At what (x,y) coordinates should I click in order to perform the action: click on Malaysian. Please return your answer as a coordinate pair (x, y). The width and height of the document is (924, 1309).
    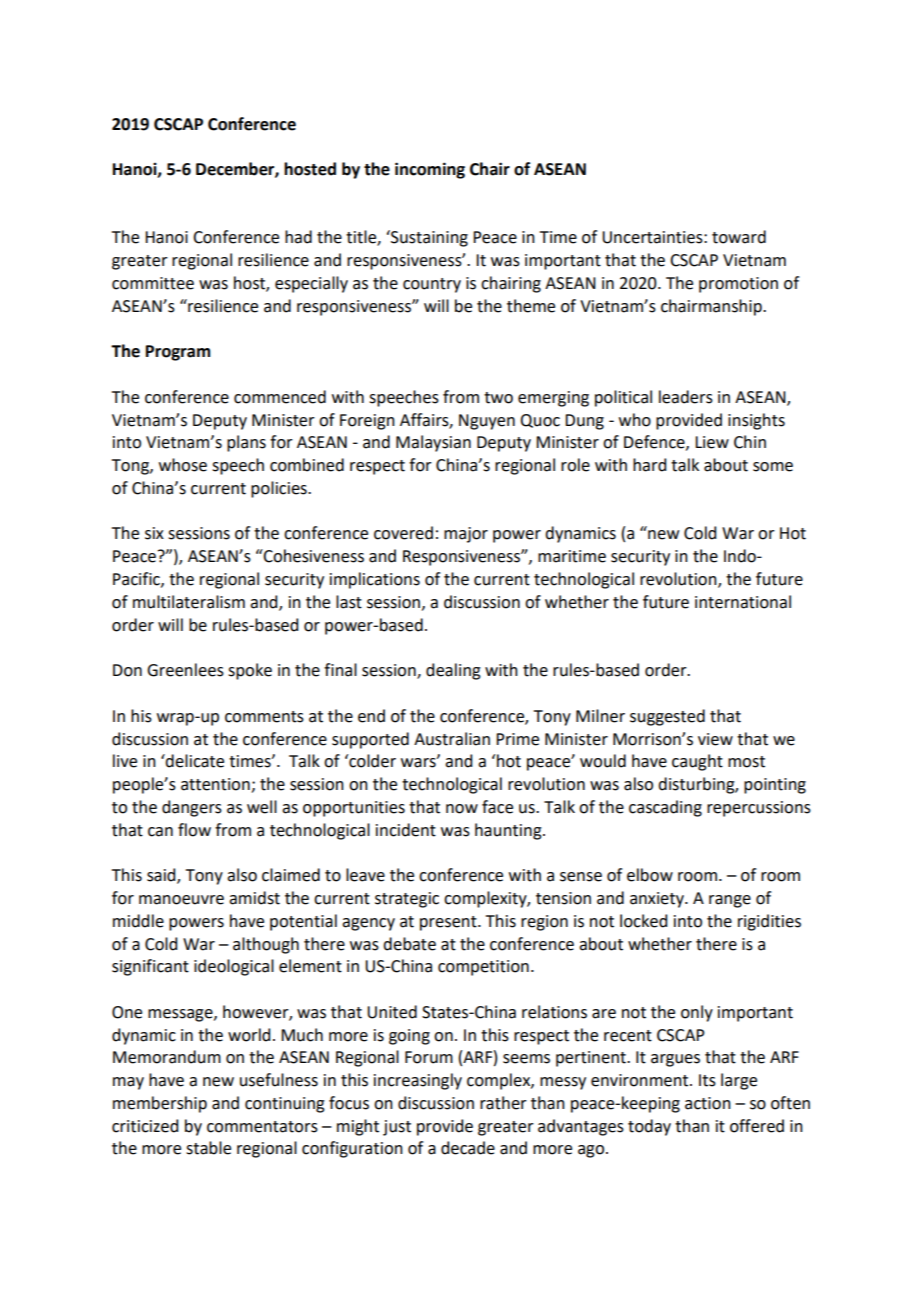
    Looking at the image, I should click on (433, 443).
